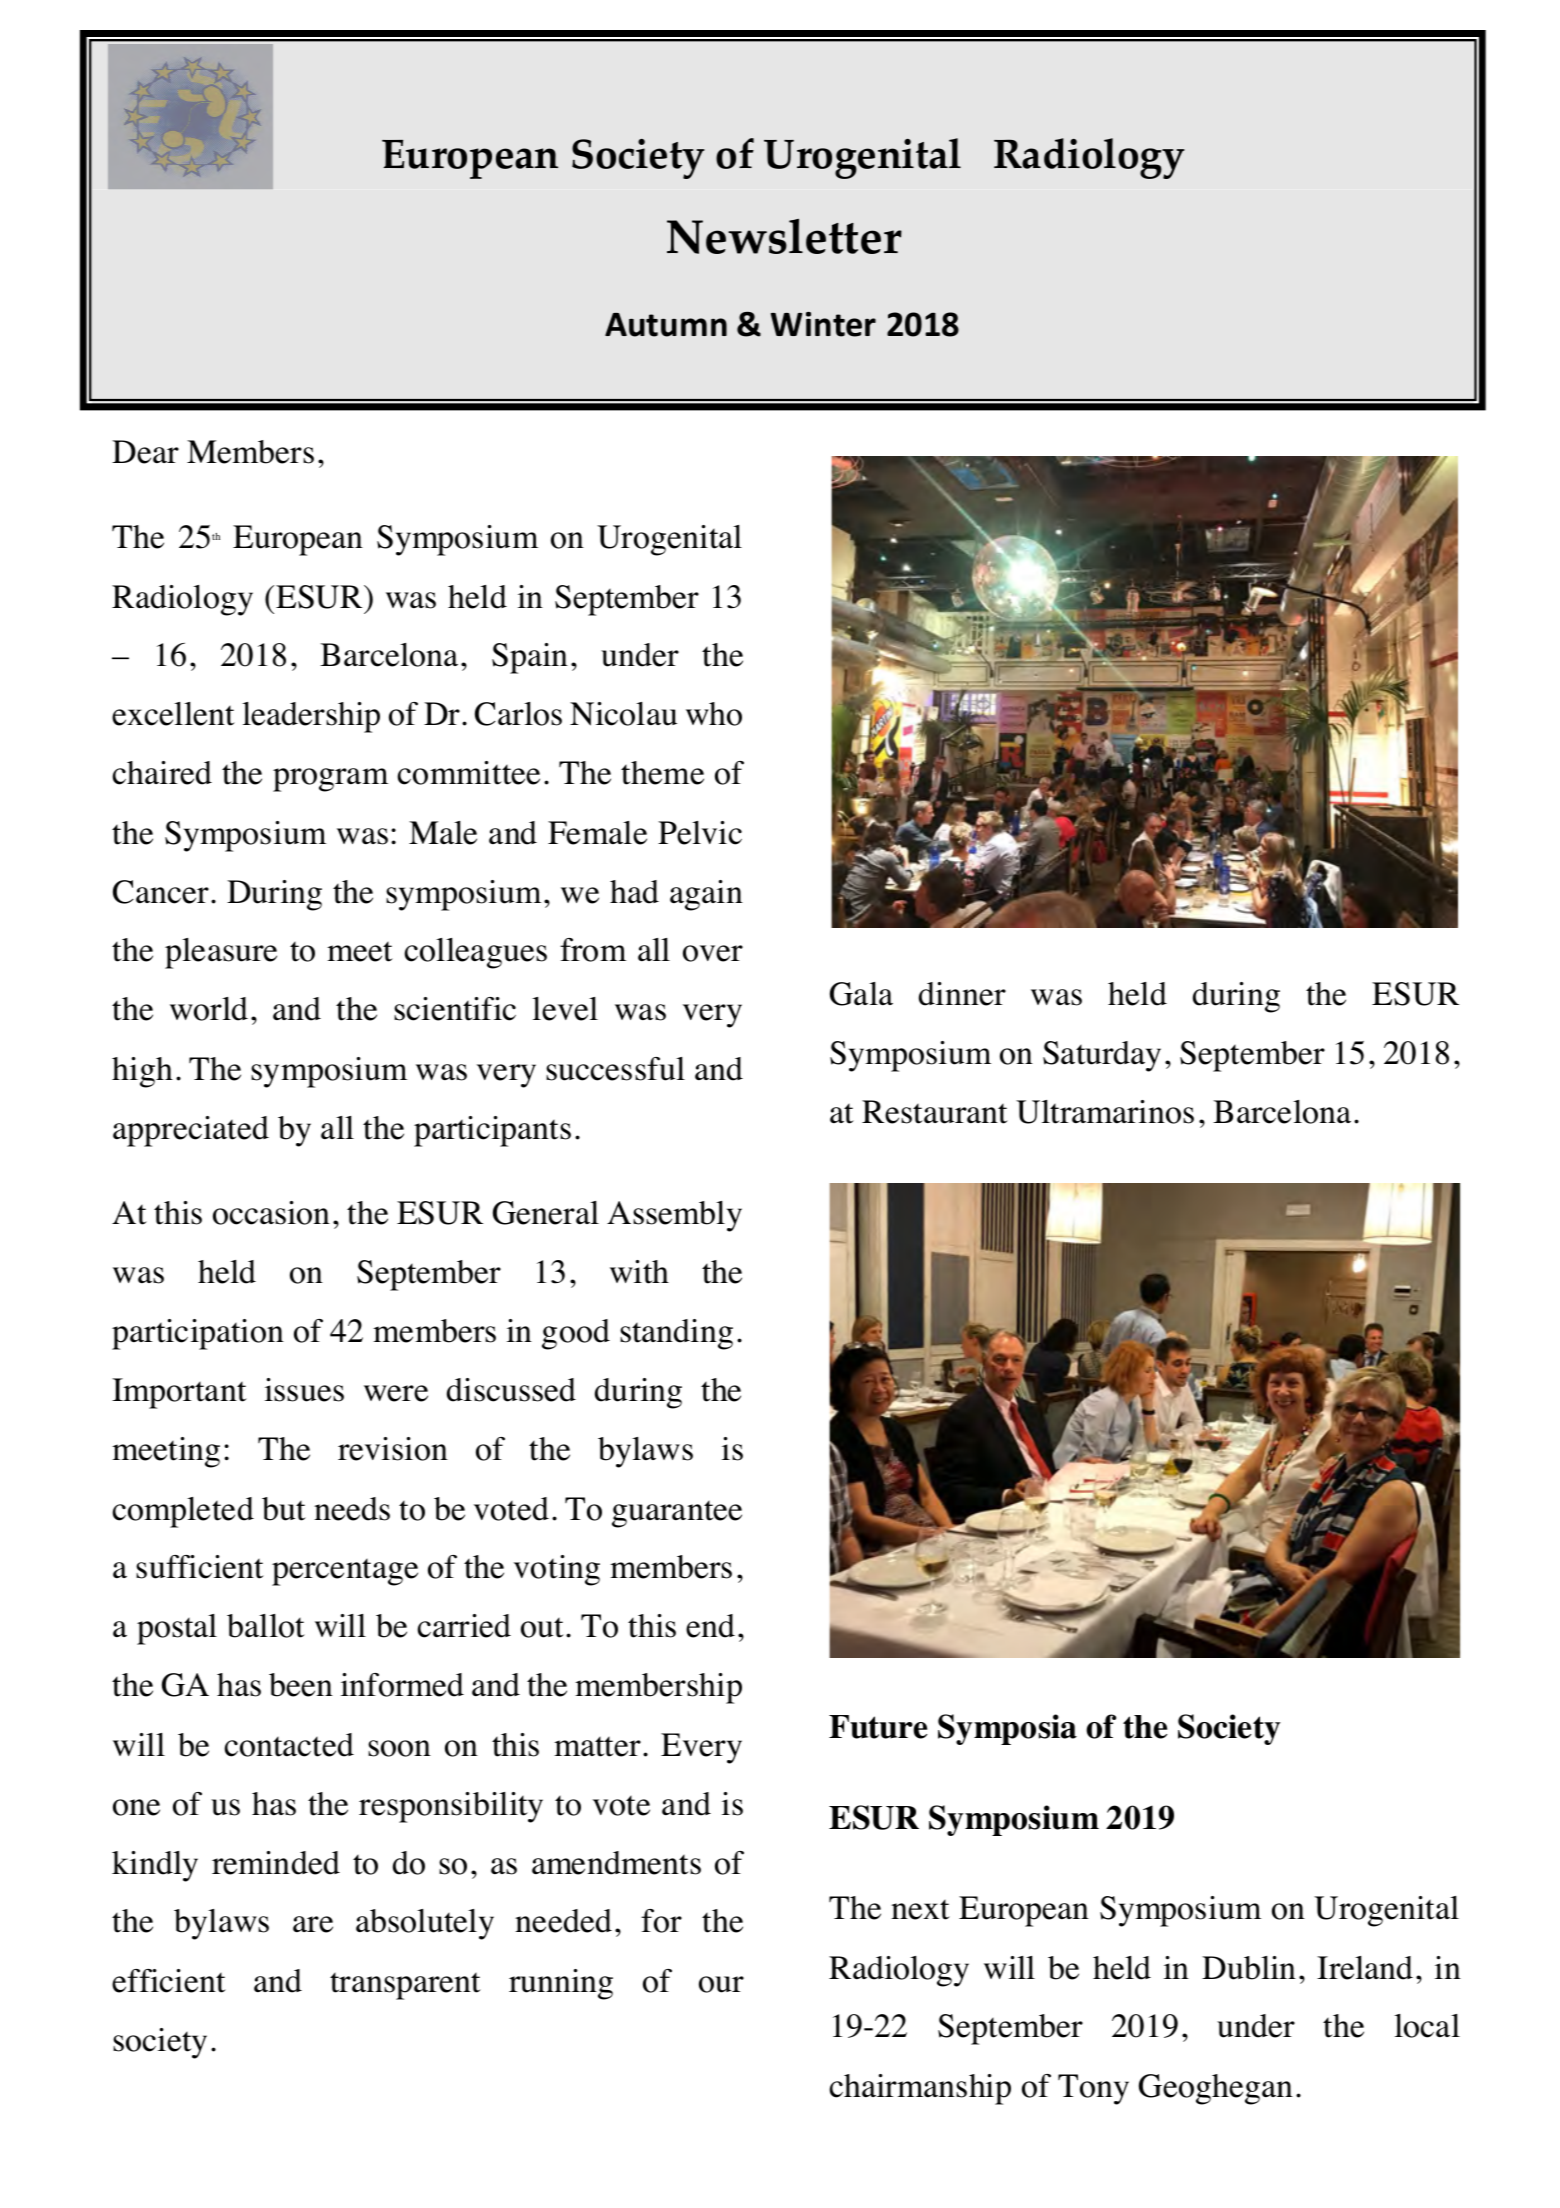 The width and height of the screenshot is (1560, 2208). I want to click on Winter, so click(823, 324).
